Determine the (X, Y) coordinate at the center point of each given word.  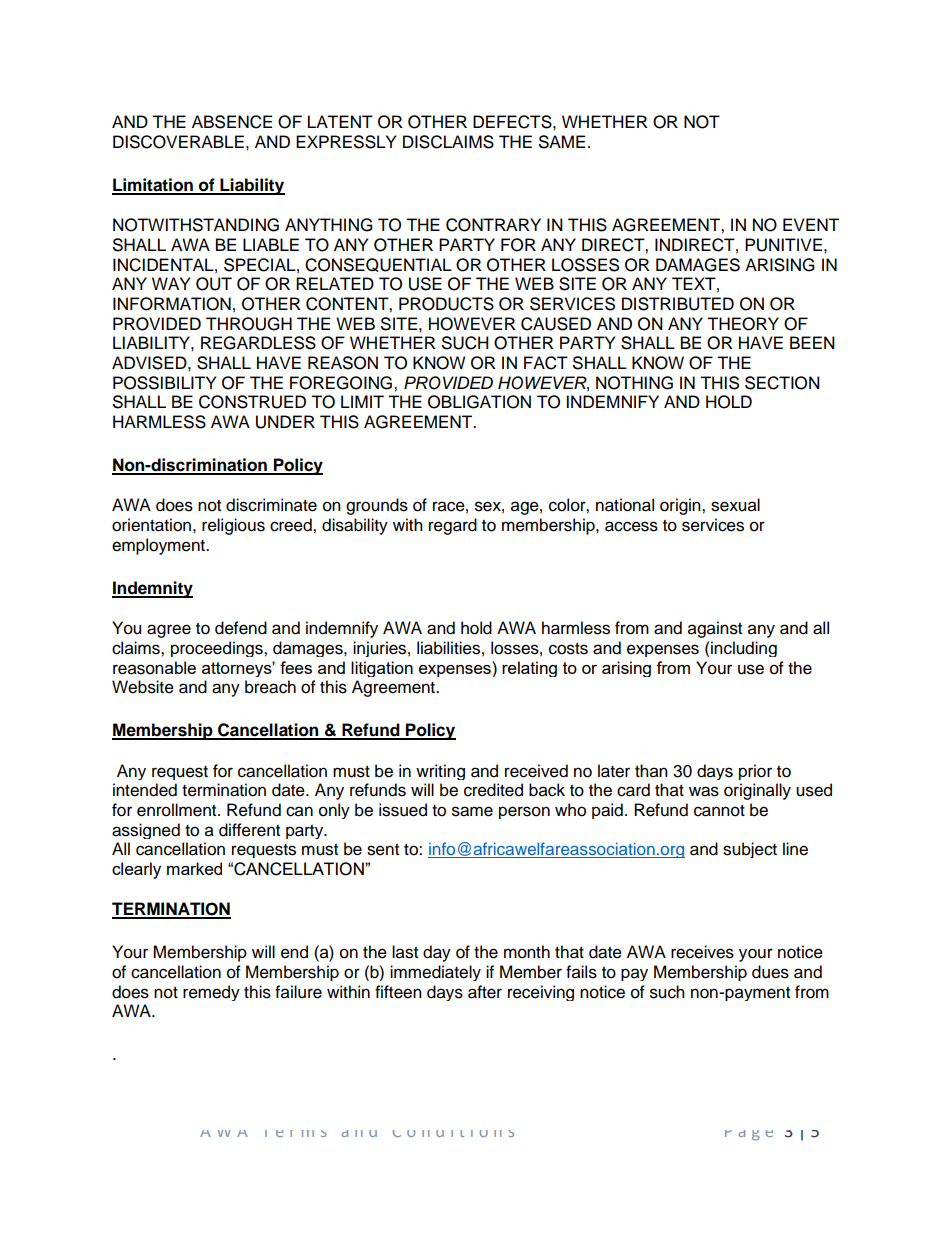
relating (529, 669)
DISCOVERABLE (178, 142)
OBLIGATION (479, 402)
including (743, 649)
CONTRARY (493, 225)
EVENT (811, 224)
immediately (435, 973)
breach (270, 687)
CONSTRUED (252, 402)
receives (702, 952)
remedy (211, 993)
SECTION (782, 383)
